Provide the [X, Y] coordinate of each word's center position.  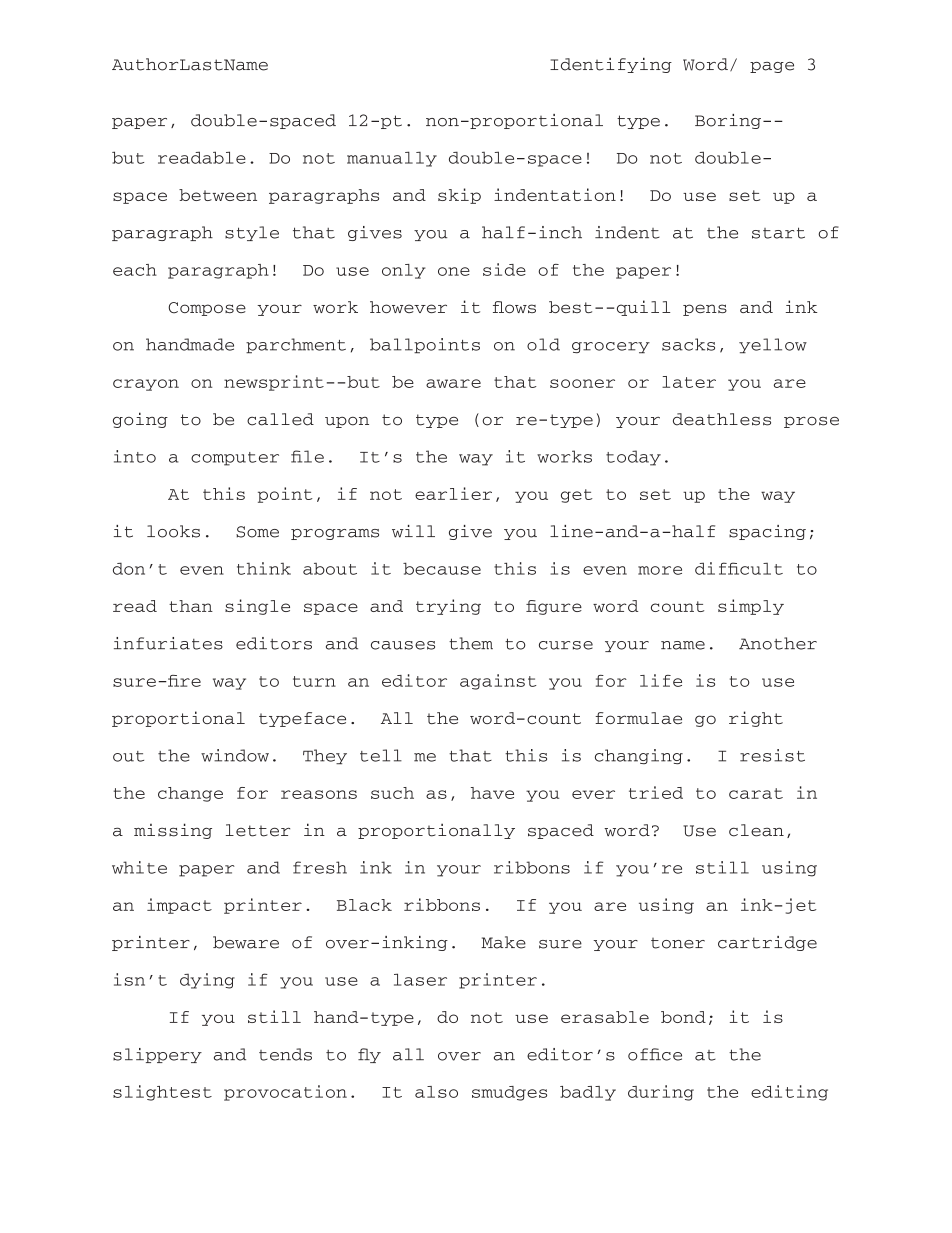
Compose [207, 309]
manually [392, 159]
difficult [739, 568]
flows [514, 307]
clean [756, 830]
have [492, 793]
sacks [688, 344]
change [190, 794]
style [252, 233]
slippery [157, 1055]
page [772, 67]
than [191, 606]
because [442, 568]
